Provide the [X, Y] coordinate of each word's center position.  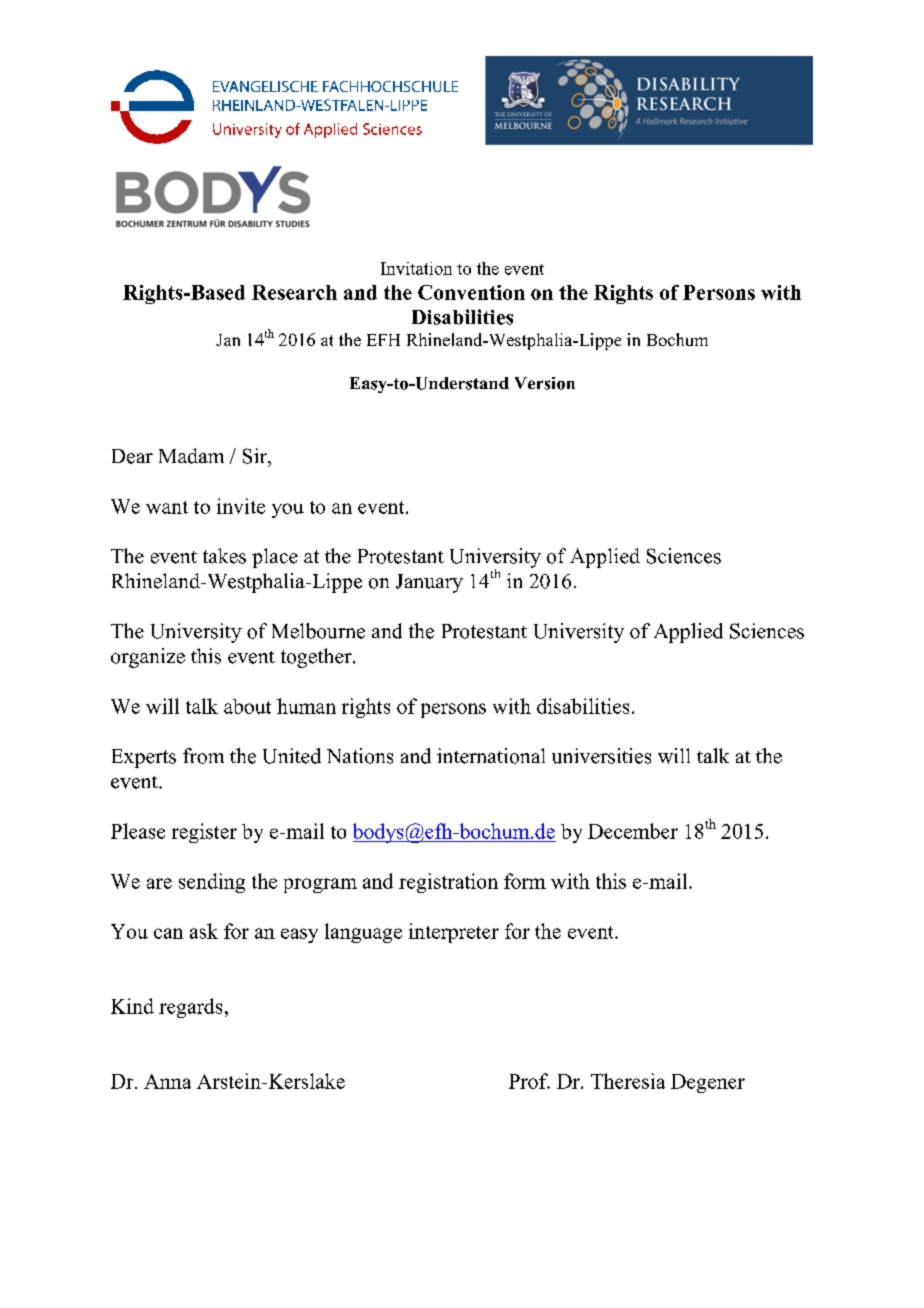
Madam [191, 456]
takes [224, 556]
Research [294, 292]
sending [212, 883]
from [203, 756]
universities [601, 756]
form [525, 881]
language [363, 933]
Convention [471, 292]
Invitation [416, 268]
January [429, 583]
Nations [360, 756]
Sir [256, 456]
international [491, 756]
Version [545, 383]
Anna [167, 1081]
